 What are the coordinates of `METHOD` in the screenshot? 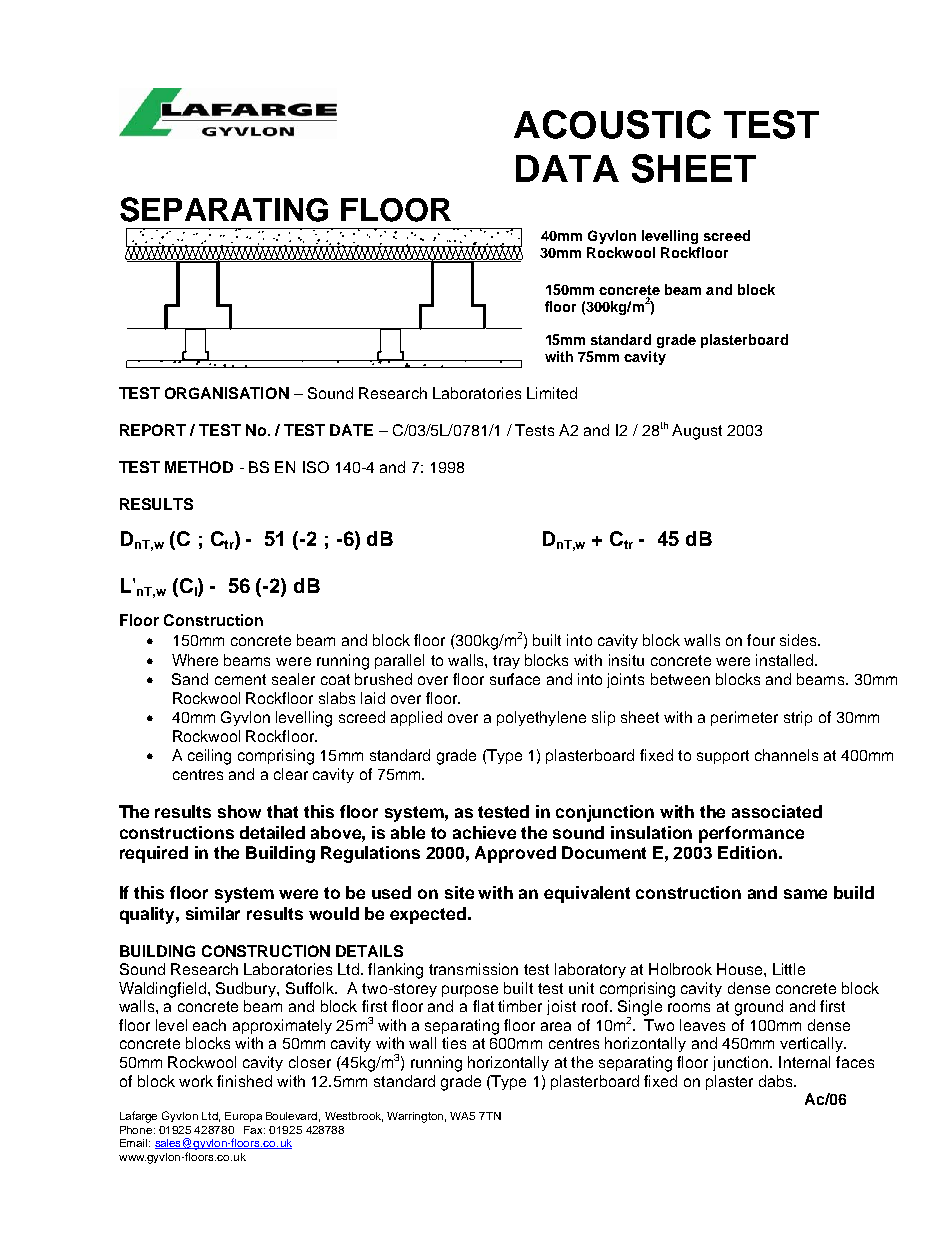 It's located at (199, 467).
